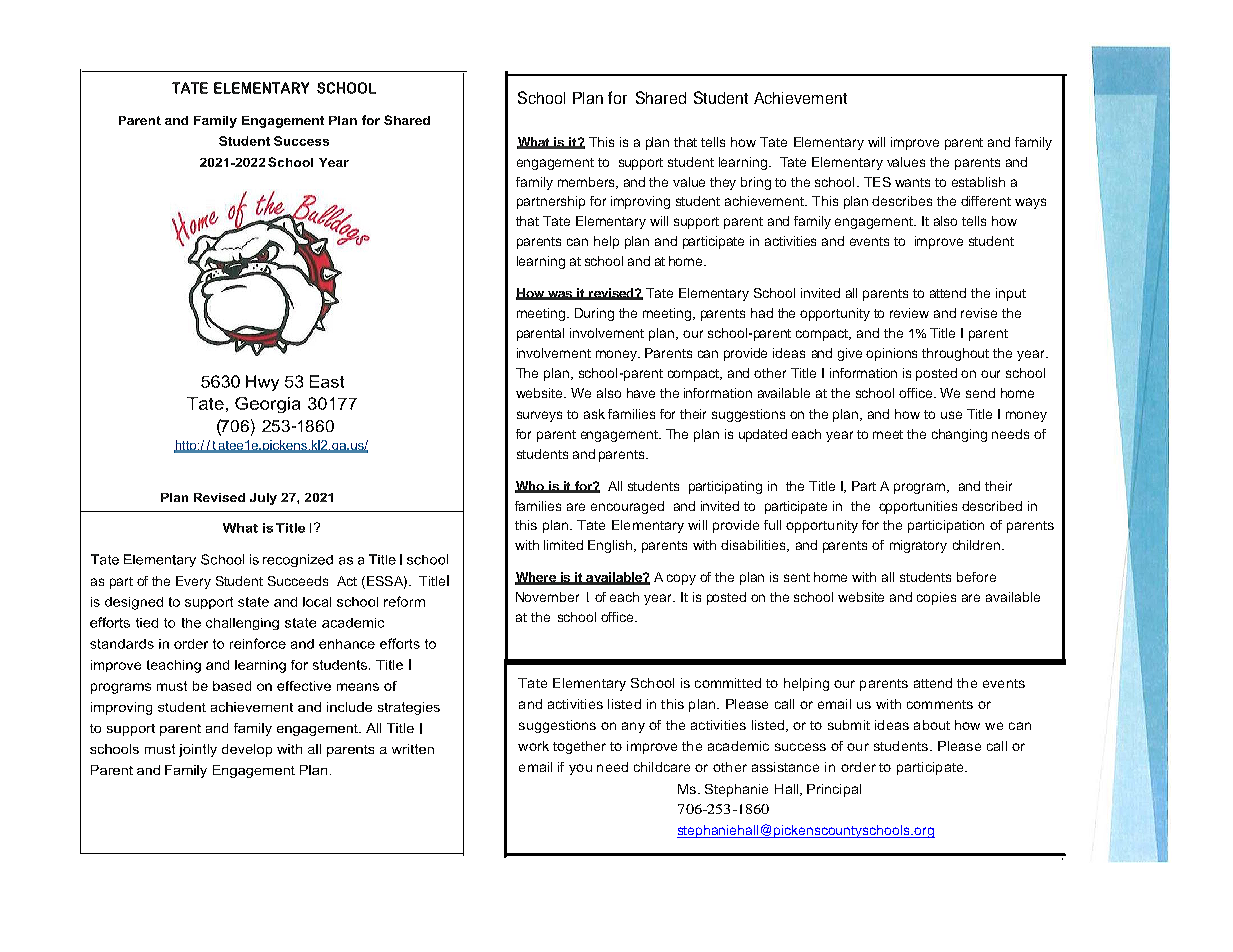 The image size is (1233, 952). I want to click on members, so click(587, 183).
